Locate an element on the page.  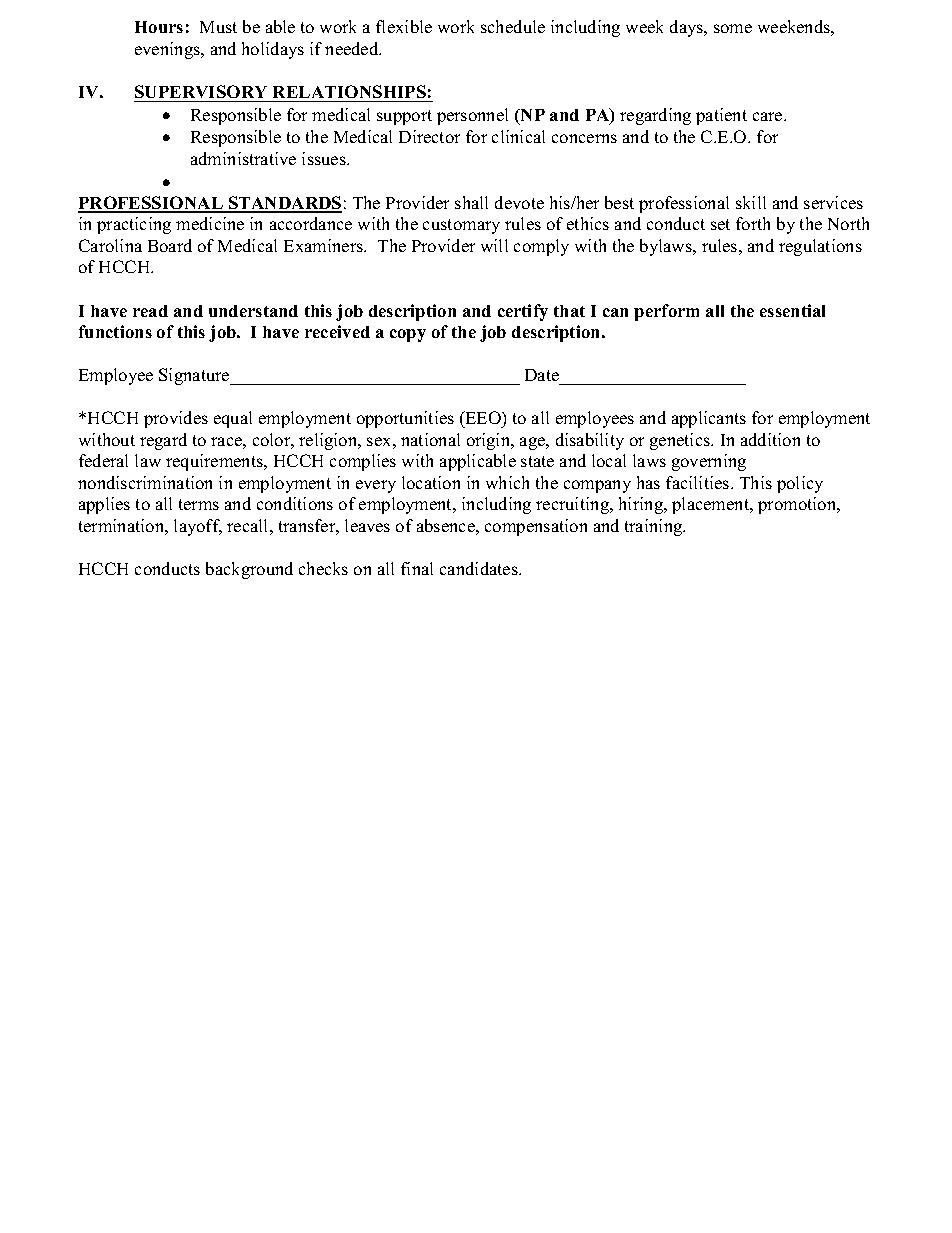
some is located at coordinates (733, 28).
